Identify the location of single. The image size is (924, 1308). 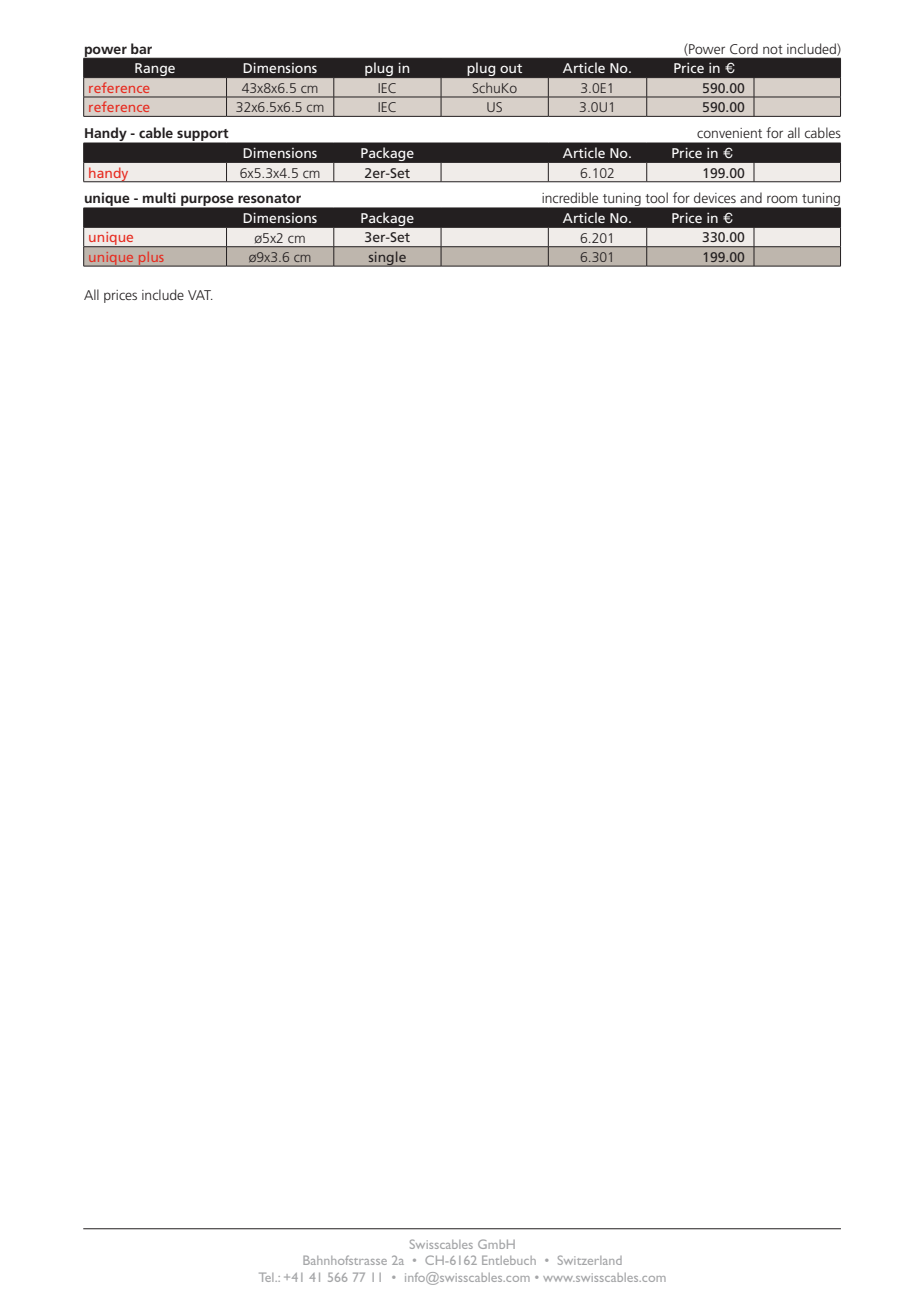
(387, 259).
